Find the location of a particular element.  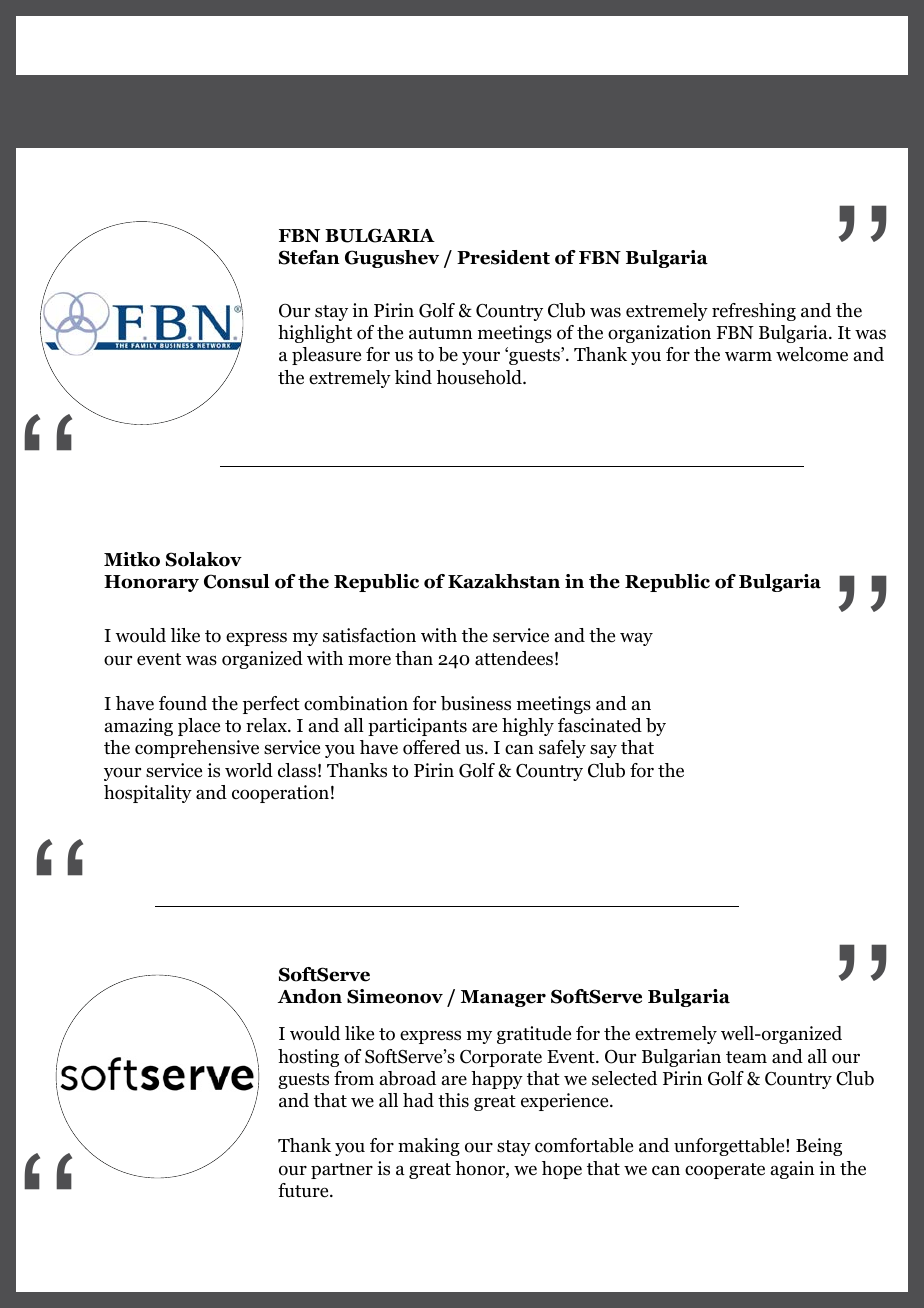

place is located at coordinates (199, 727).
